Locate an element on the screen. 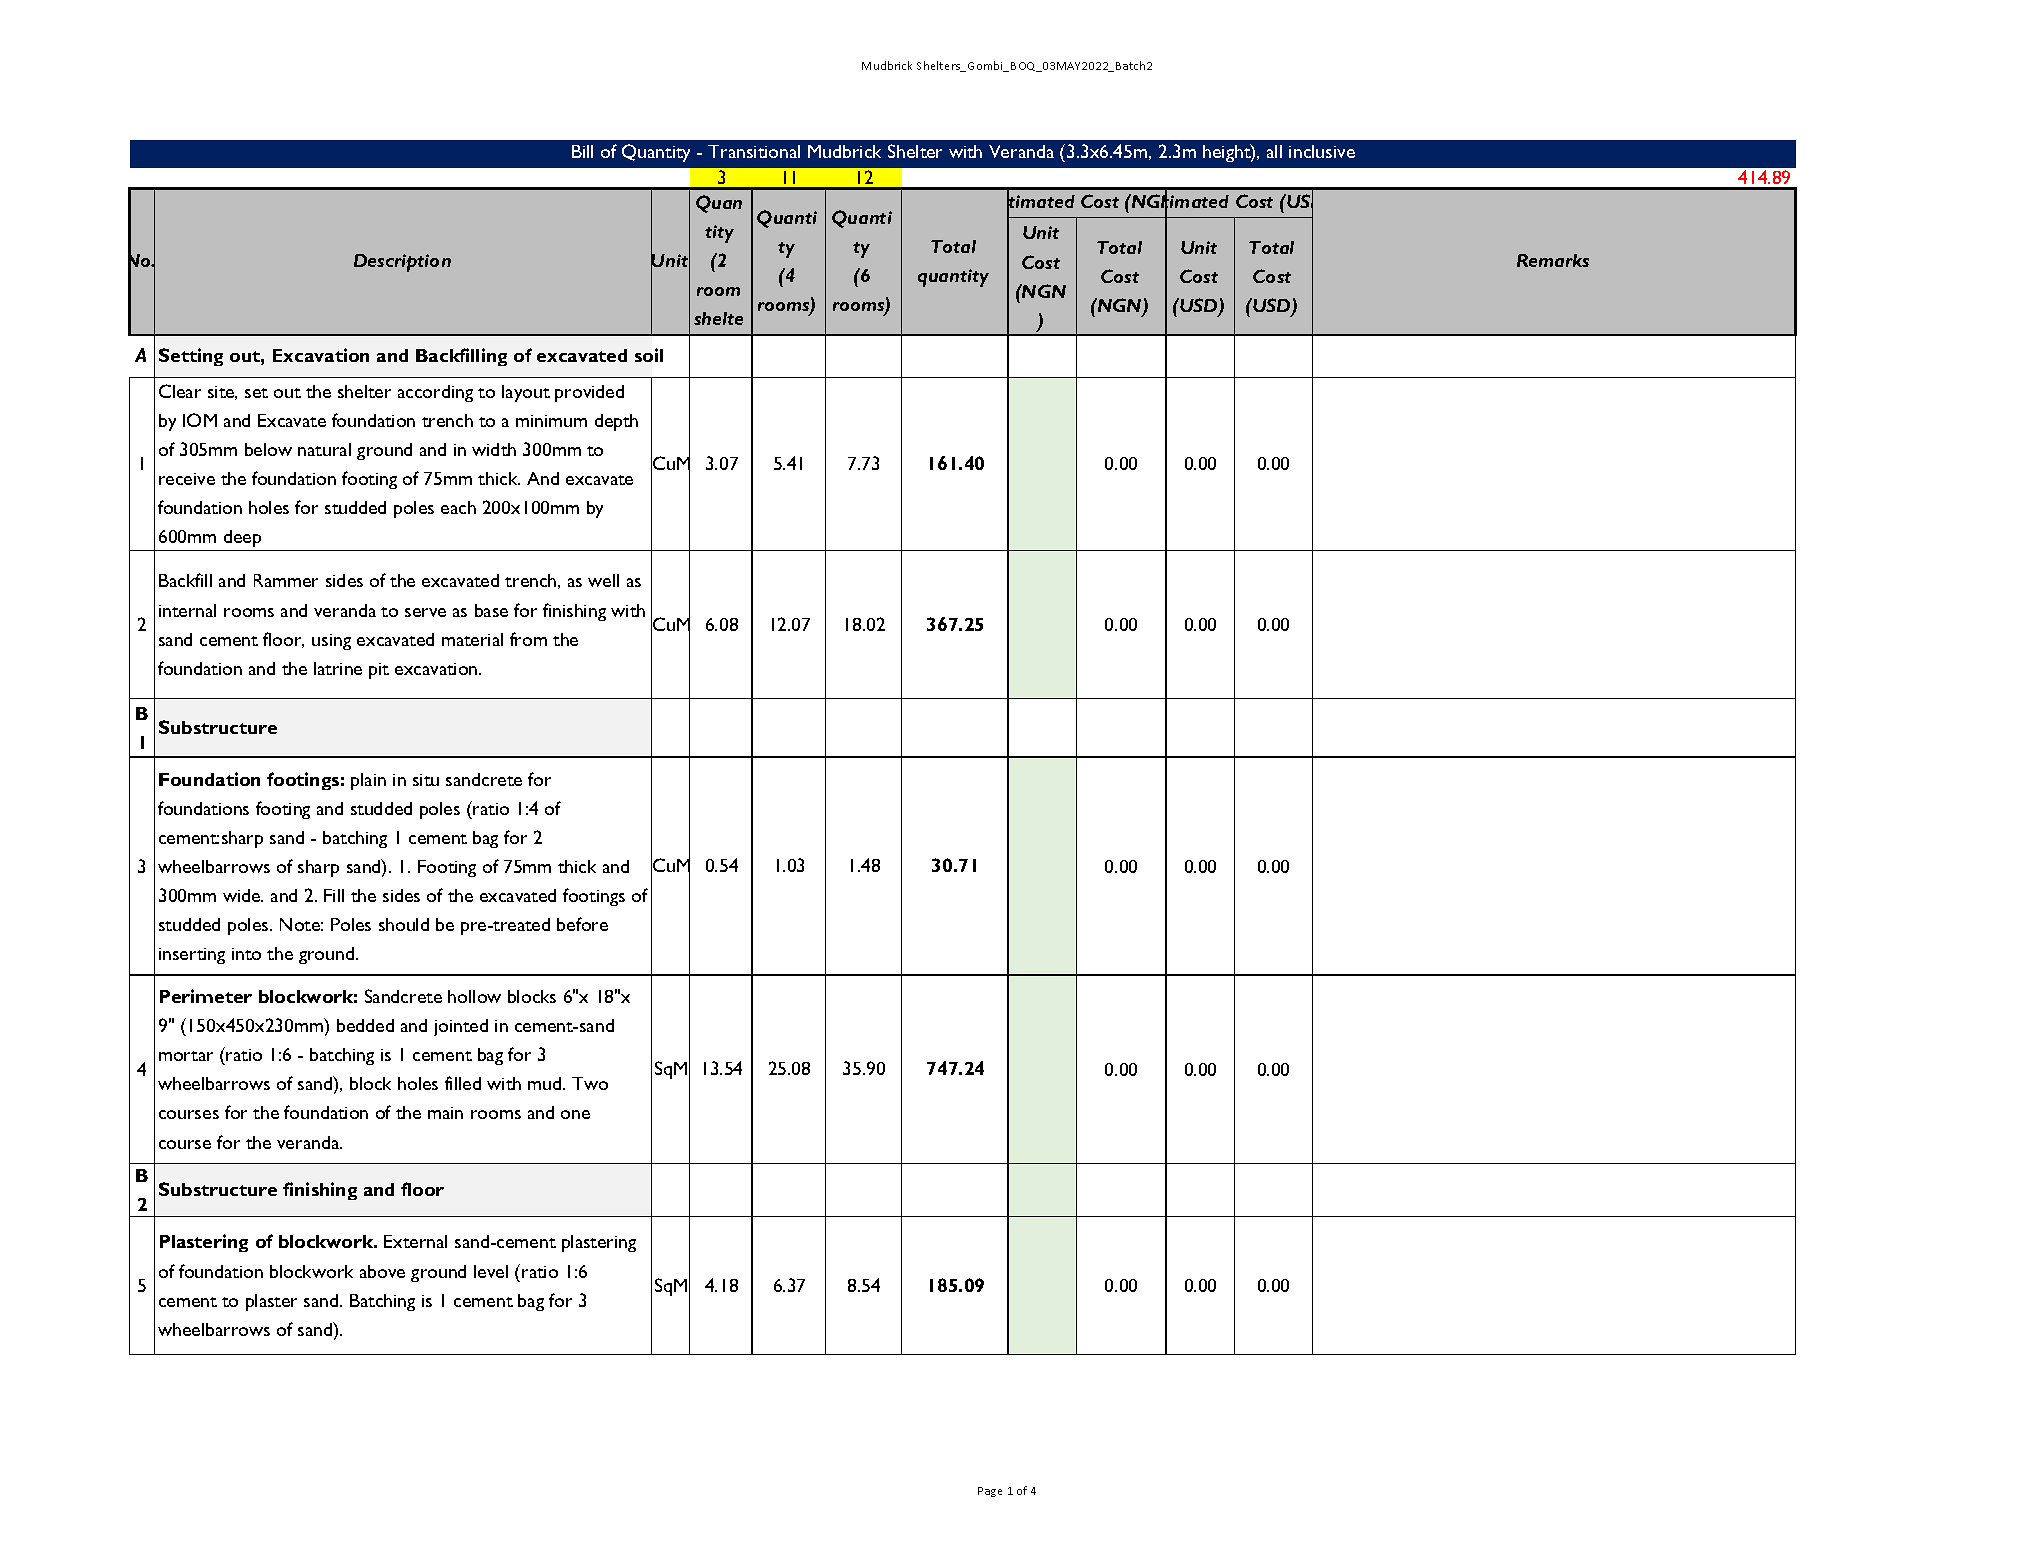 This screenshot has width=2017, height=1559. plain is located at coordinates (368, 781).
